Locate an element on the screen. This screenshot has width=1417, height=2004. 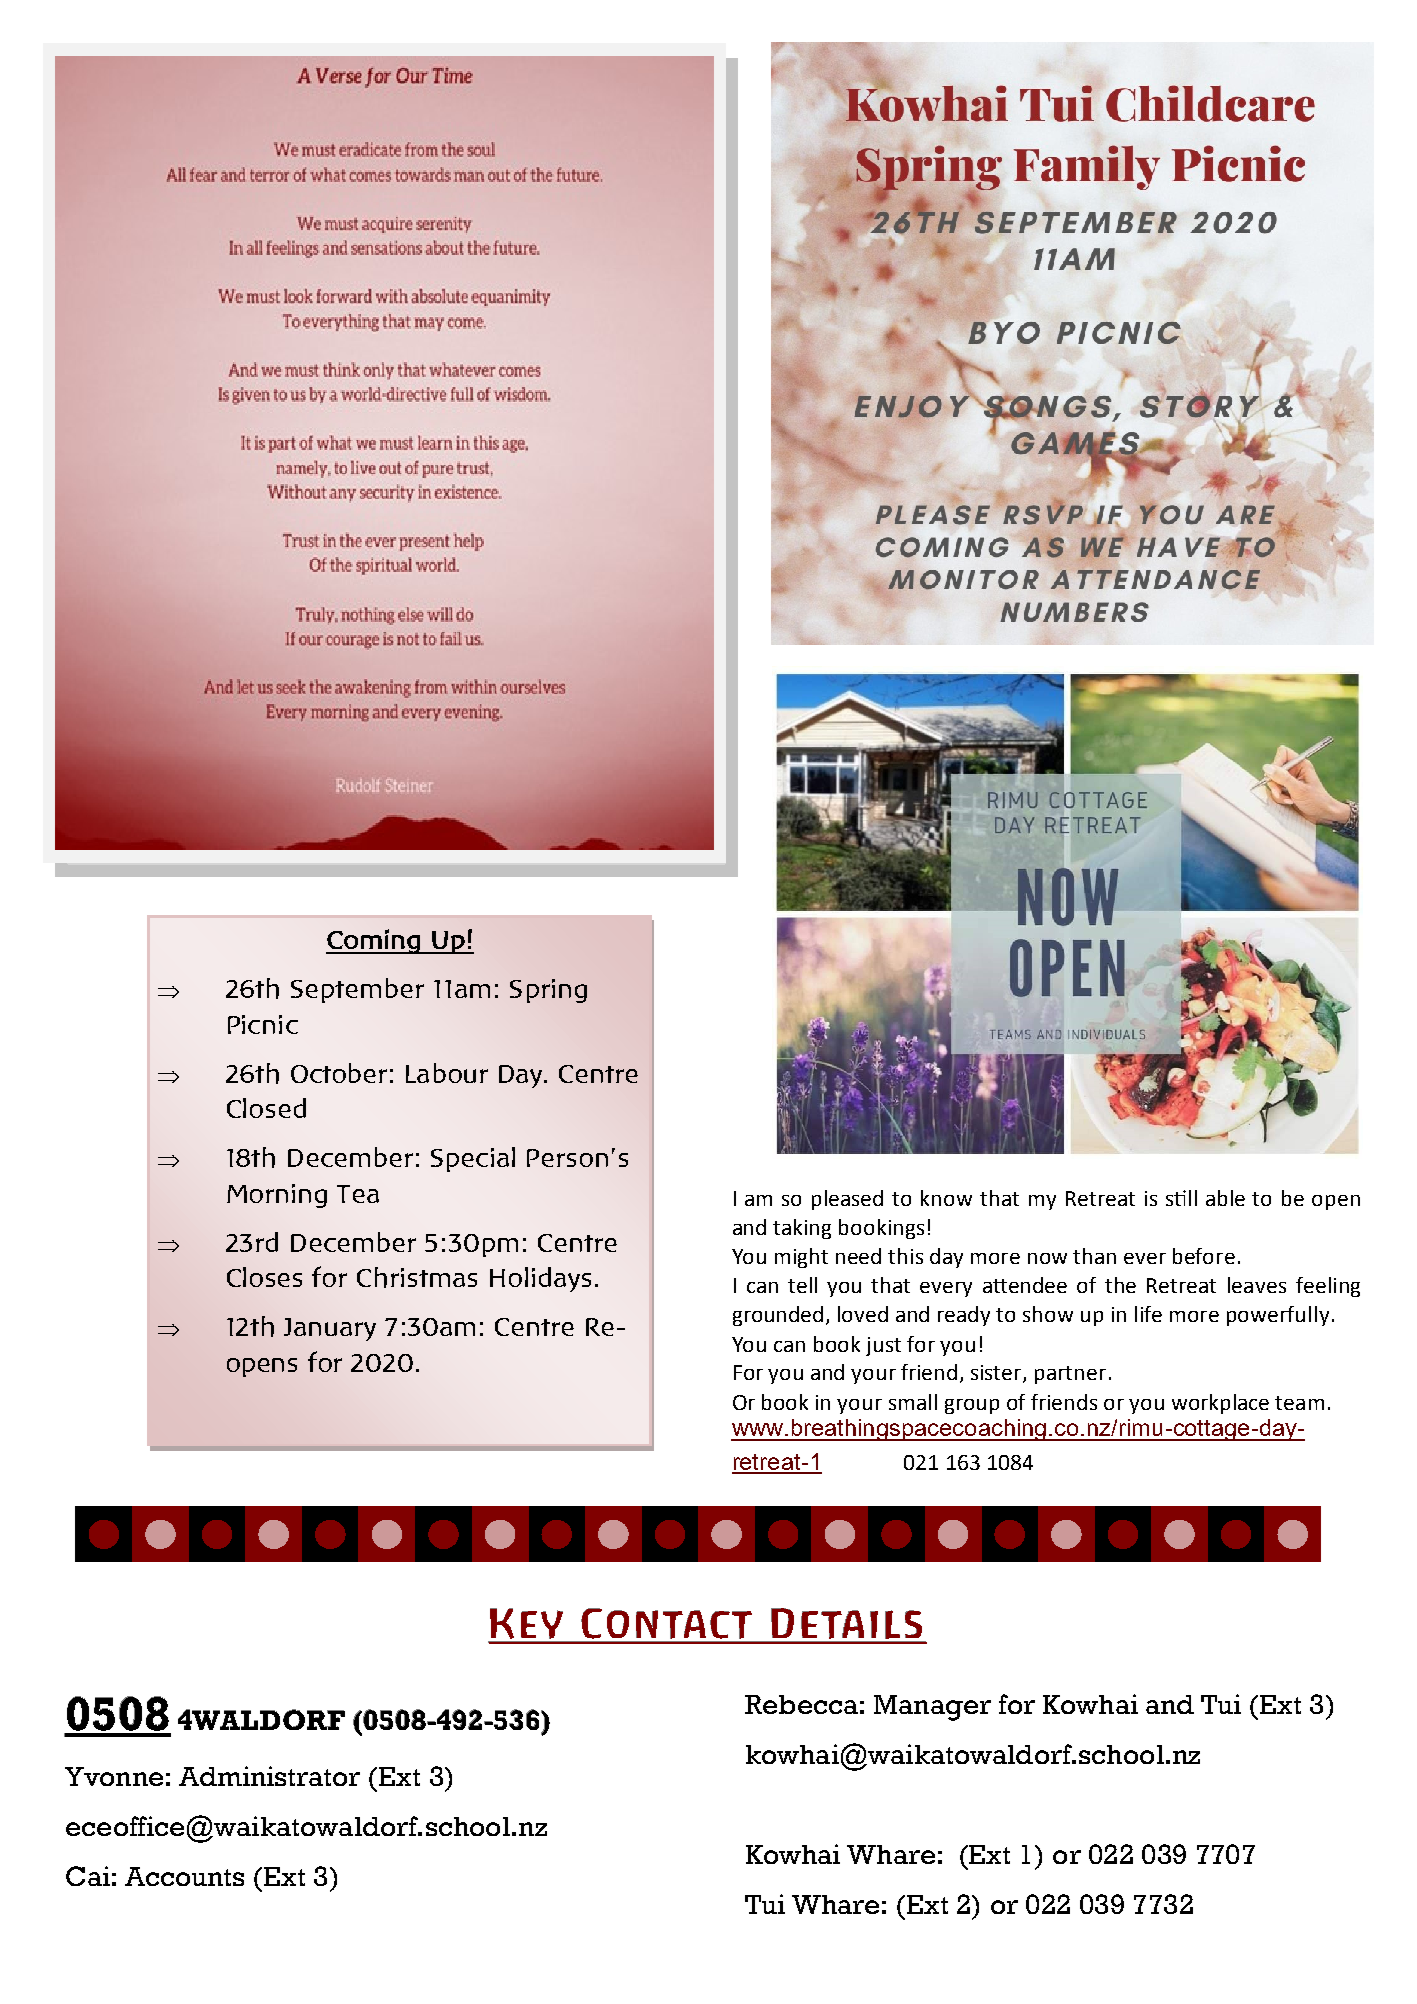
Accounts is located at coordinates (184, 1876).
